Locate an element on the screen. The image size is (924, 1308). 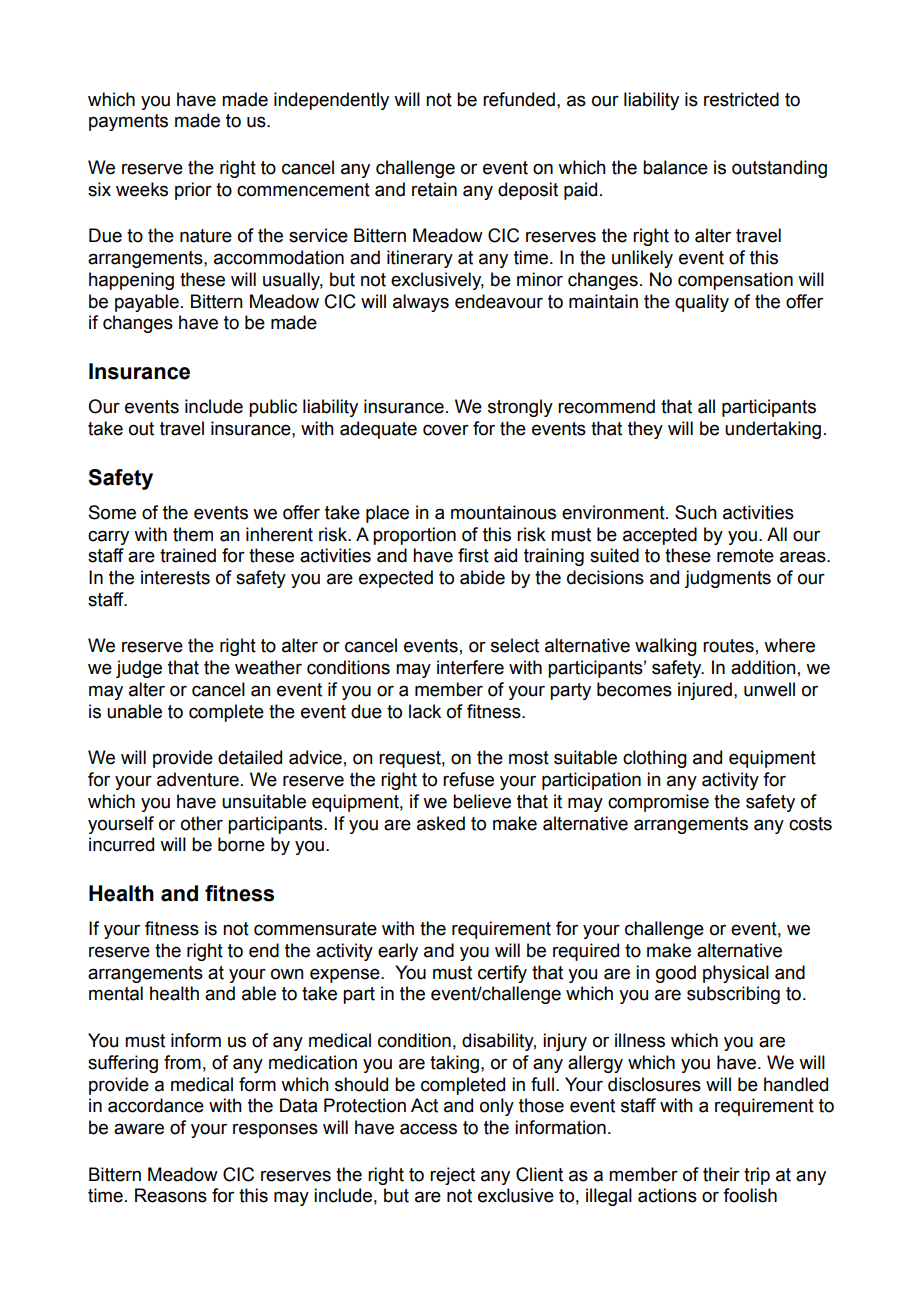
restricted is located at coordinates (741, 99).
